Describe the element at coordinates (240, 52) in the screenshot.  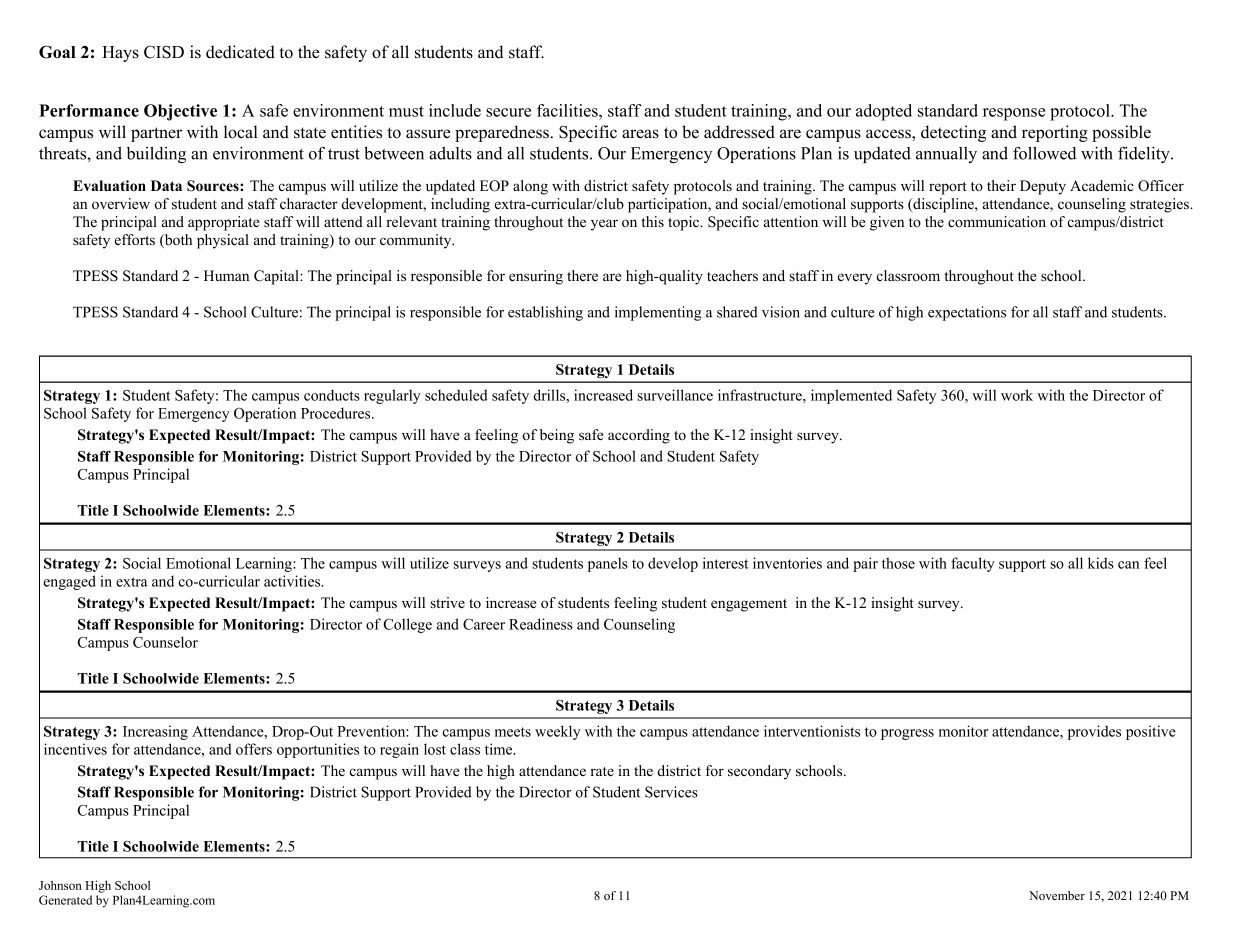
I see `dedicated` at that location.
